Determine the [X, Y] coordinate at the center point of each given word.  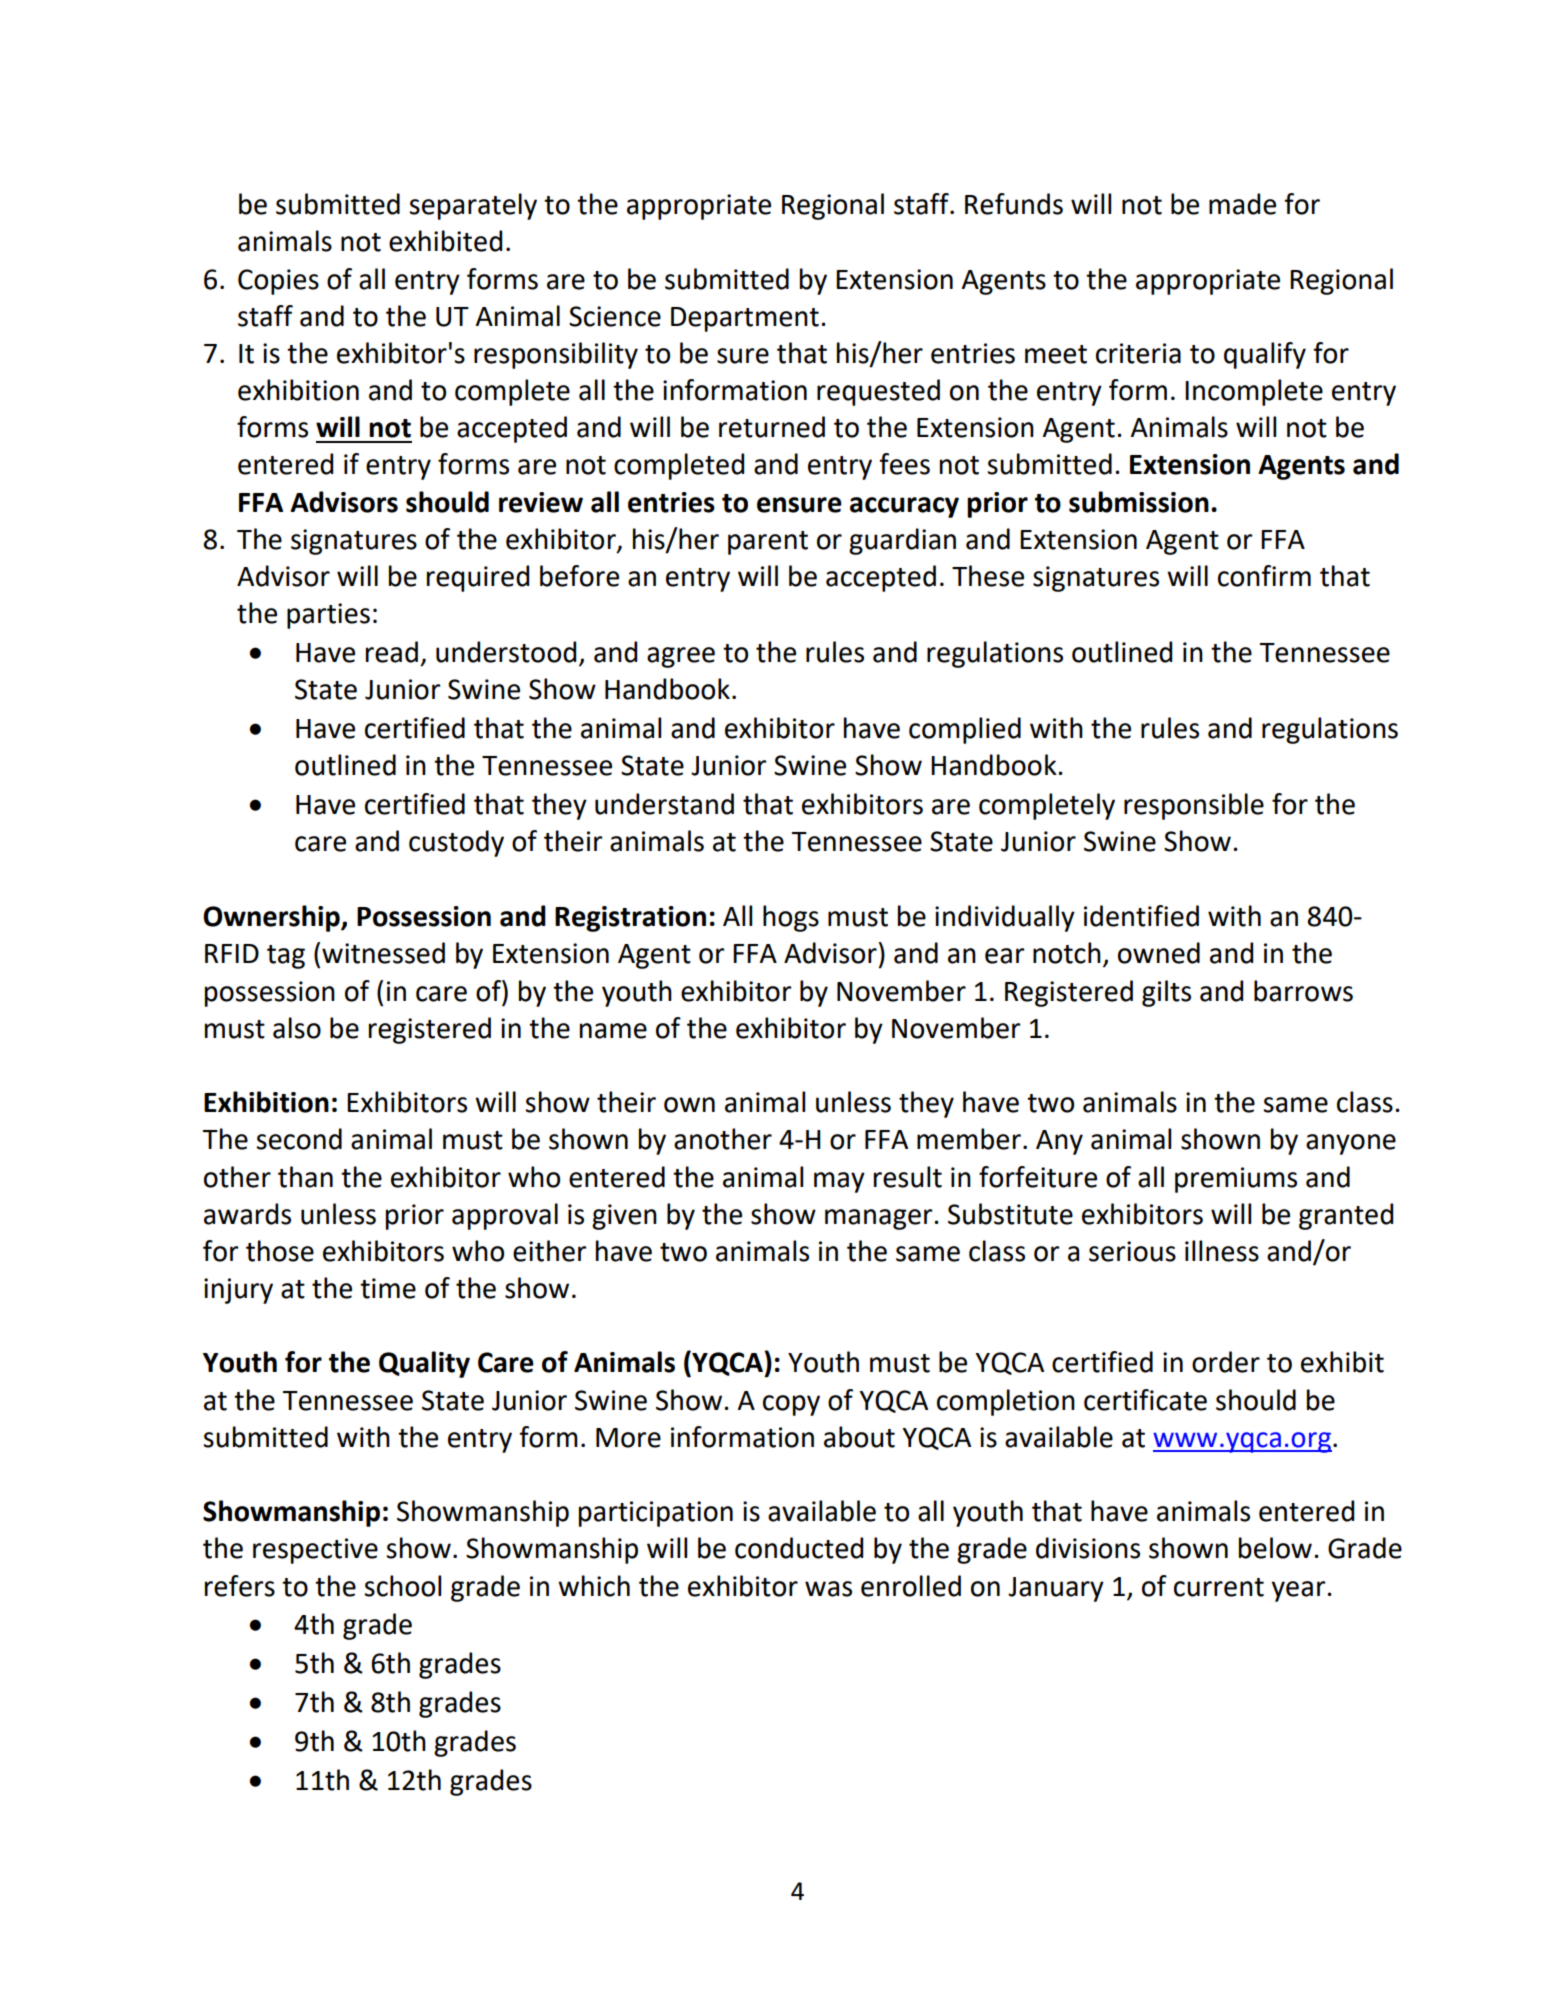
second [299, 1139]
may [839, 1182]
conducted [799, 1548]
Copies [278, 282]
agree [681, 657]
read [392, 652]
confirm [1264, 576]
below [1275, 1548]
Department [745, 319]
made [1242, 204]
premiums [1236, 1180]
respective [315, 1551]
